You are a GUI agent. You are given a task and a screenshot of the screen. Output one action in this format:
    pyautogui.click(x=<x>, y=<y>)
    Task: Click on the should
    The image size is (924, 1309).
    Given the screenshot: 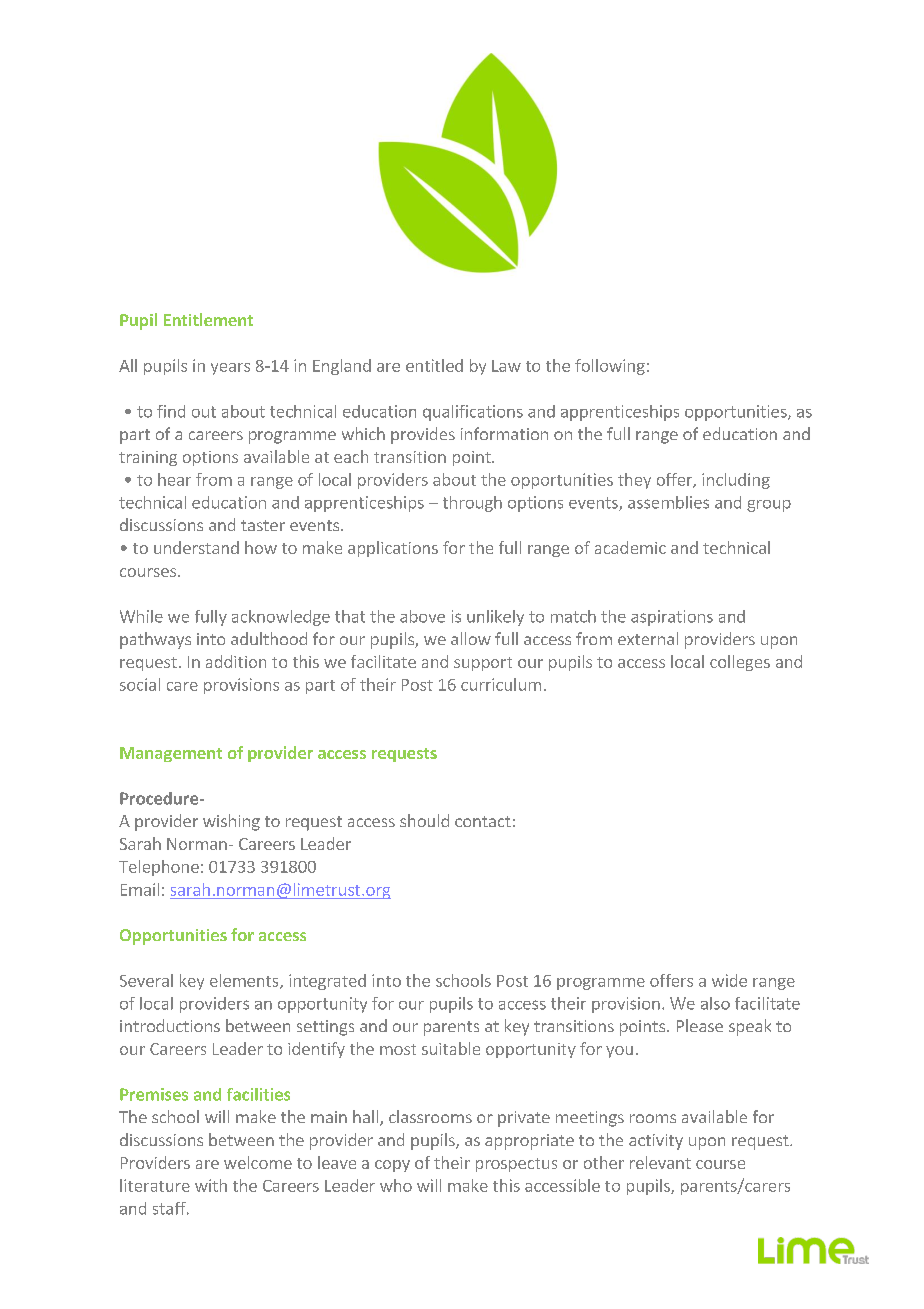 What is the action you would take?
    pyautogui.click(x=424, y=820)
